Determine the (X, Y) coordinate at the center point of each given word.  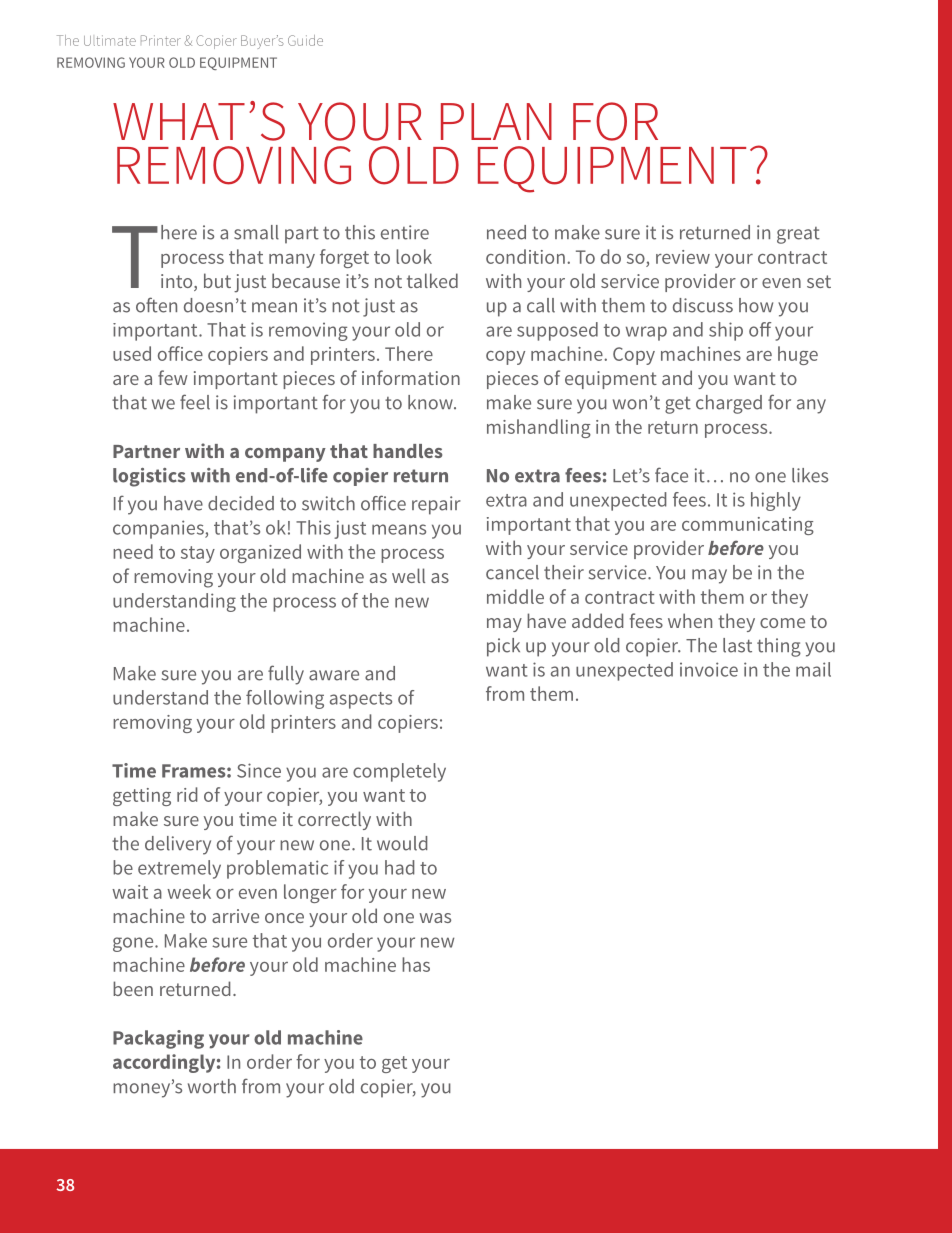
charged (729, 404)
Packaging (158, 1039)
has (416, 964)
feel (195, 402)
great (798, 235)
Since (259, 770)
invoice (709, 669)
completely (399, 772)
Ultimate (110, 40)
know (431, 402)
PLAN (496, 121)
